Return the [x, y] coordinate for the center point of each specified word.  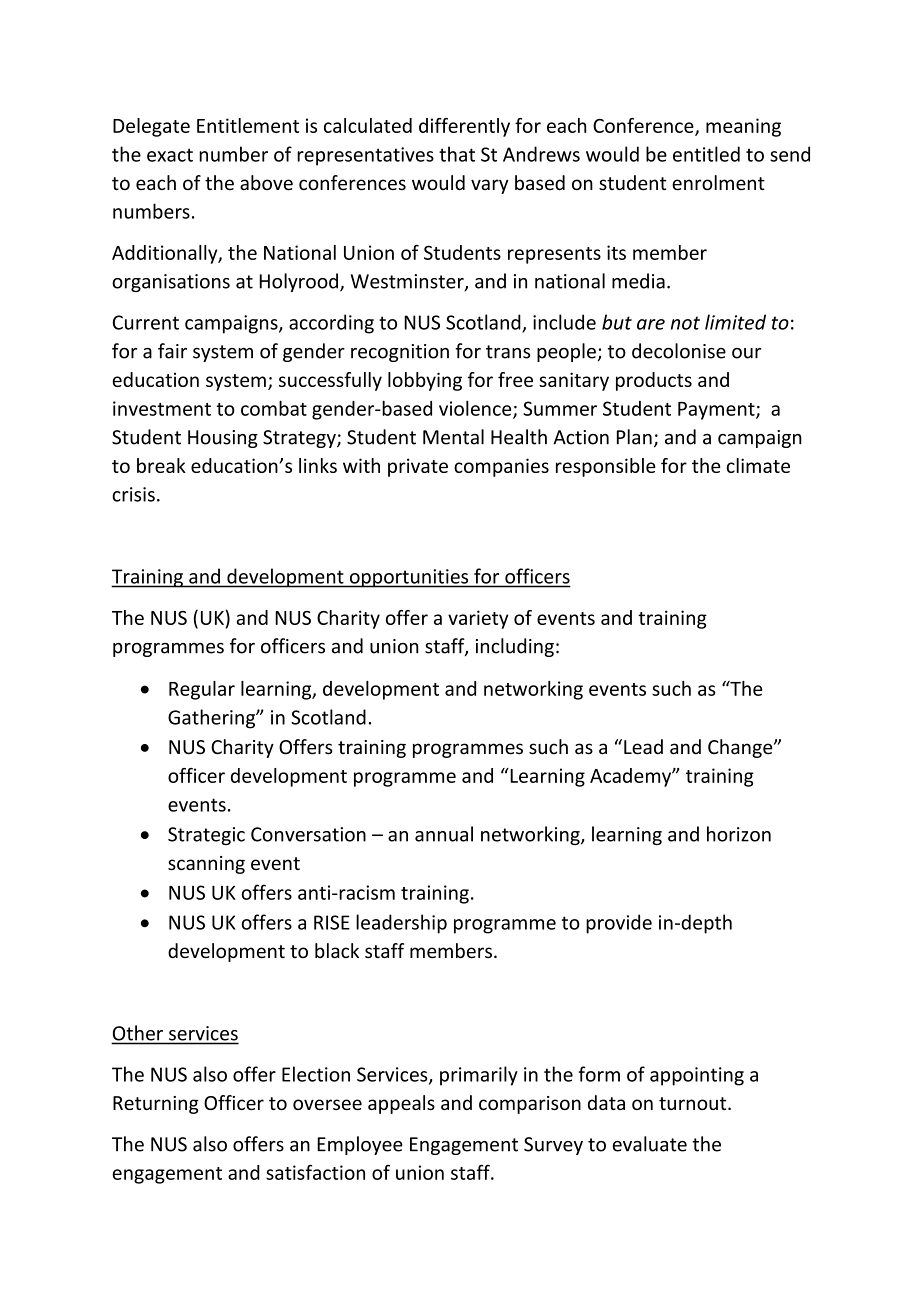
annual [444, 834]
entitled [706, 154]
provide [619, 924]
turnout [694, 1103]
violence [476, 409]
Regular [202, 690]
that [457, 154]
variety [478, 619]
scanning [206, 865]
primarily [479, 1076]
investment [162, 408]
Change [741, 748]
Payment [717, 411]
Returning [156, 1105]
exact [170, 155]
